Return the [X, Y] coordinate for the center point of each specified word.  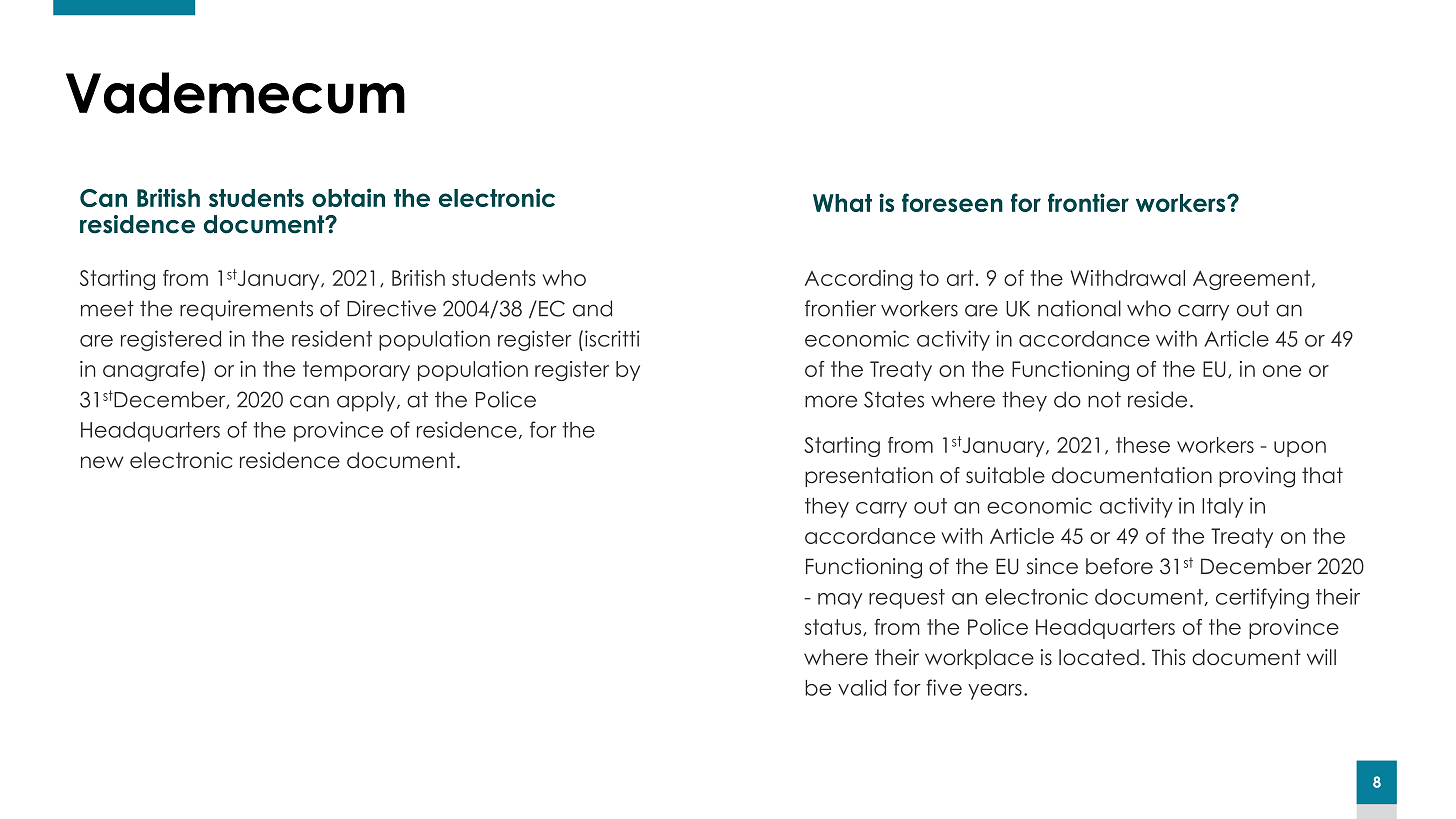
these [1143, 445]
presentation [869, 477]
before [1119, 566]
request [907, 599]
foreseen [952, 202]
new [102, 462]
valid [862, 687]
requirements [246, 310]
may [840, 601]
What [842, 203]
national [1079, 308]
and [592, 308]
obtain [348, 197]
